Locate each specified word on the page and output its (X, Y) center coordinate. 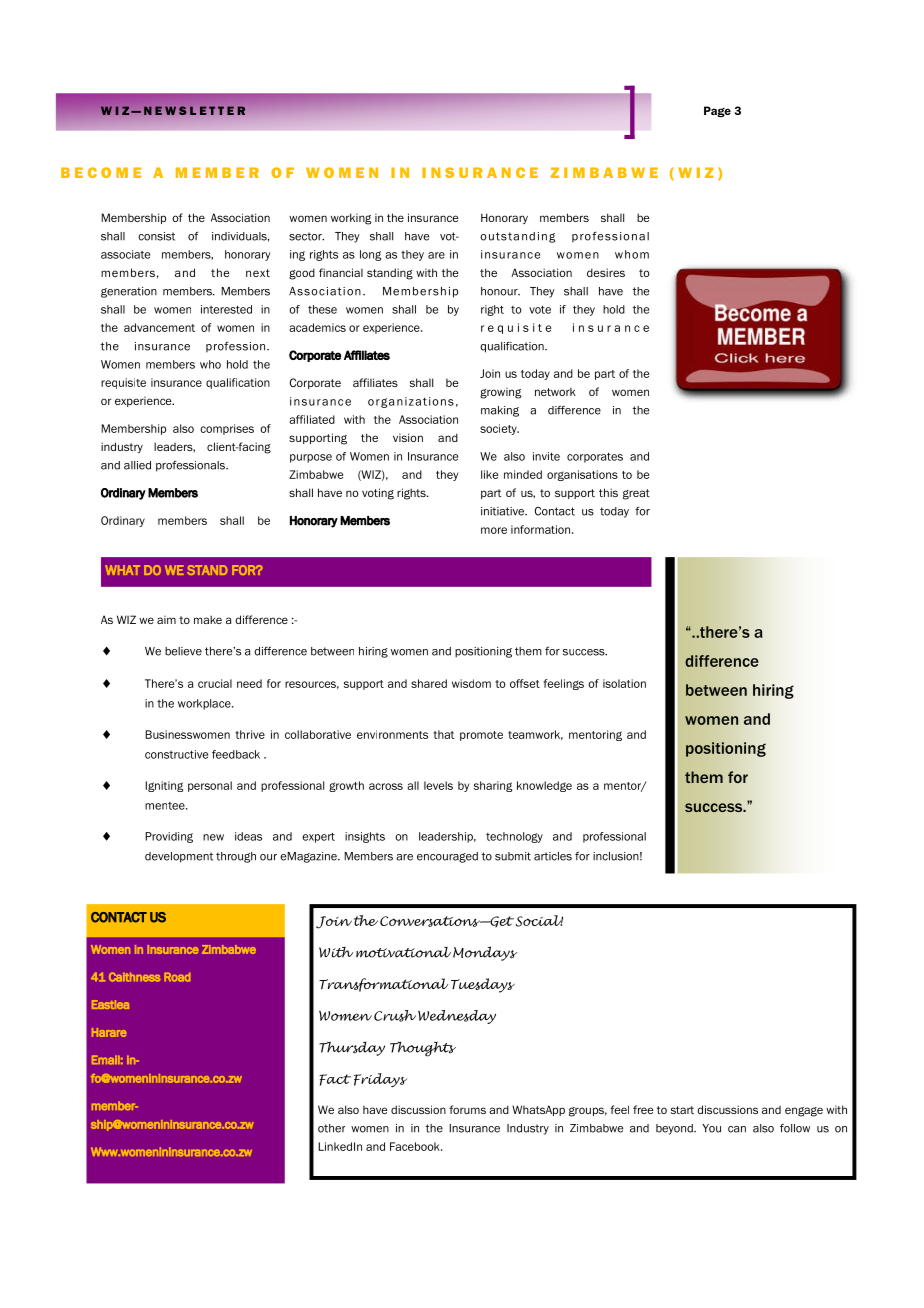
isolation (624, 683)
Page (717, 111)
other (331, 1128)
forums (467, 1109)
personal (210, 786)
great (636, 494)
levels (438, 785)
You (711, 1128)
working (351, 219)
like (489, 474)
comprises (227, 429)
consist (156, 236)
